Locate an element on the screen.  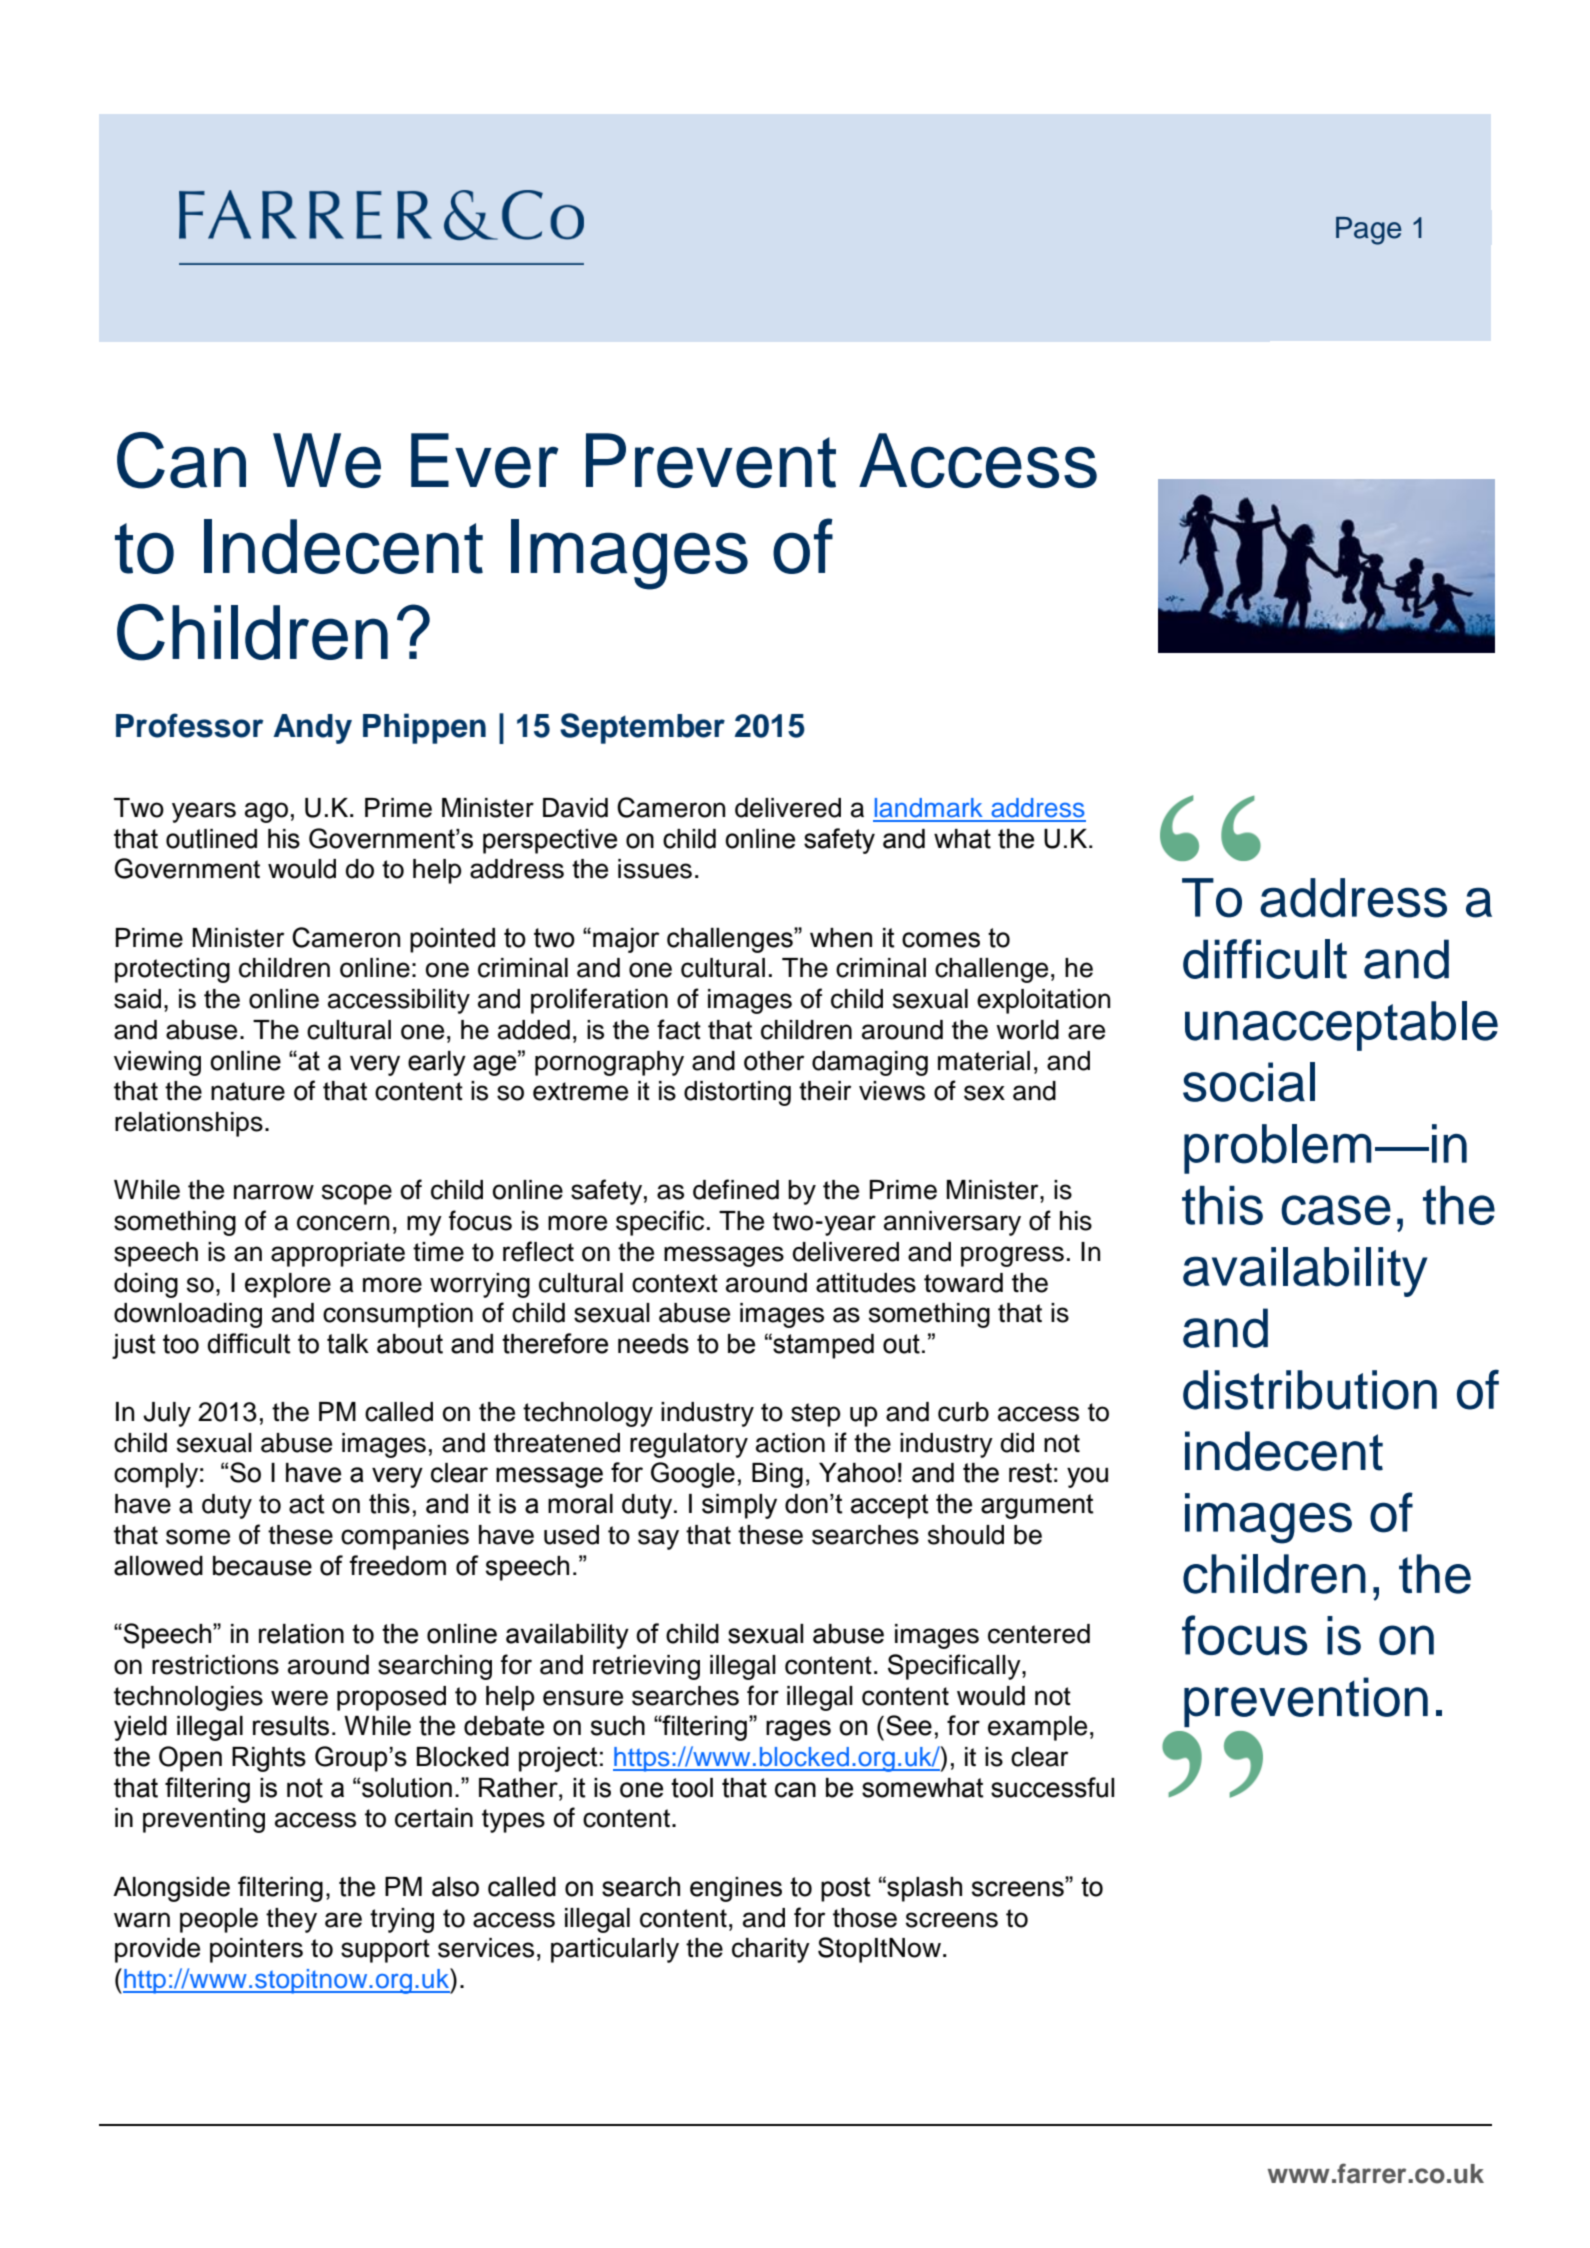
Ever is located at coordinates (484, 460).
